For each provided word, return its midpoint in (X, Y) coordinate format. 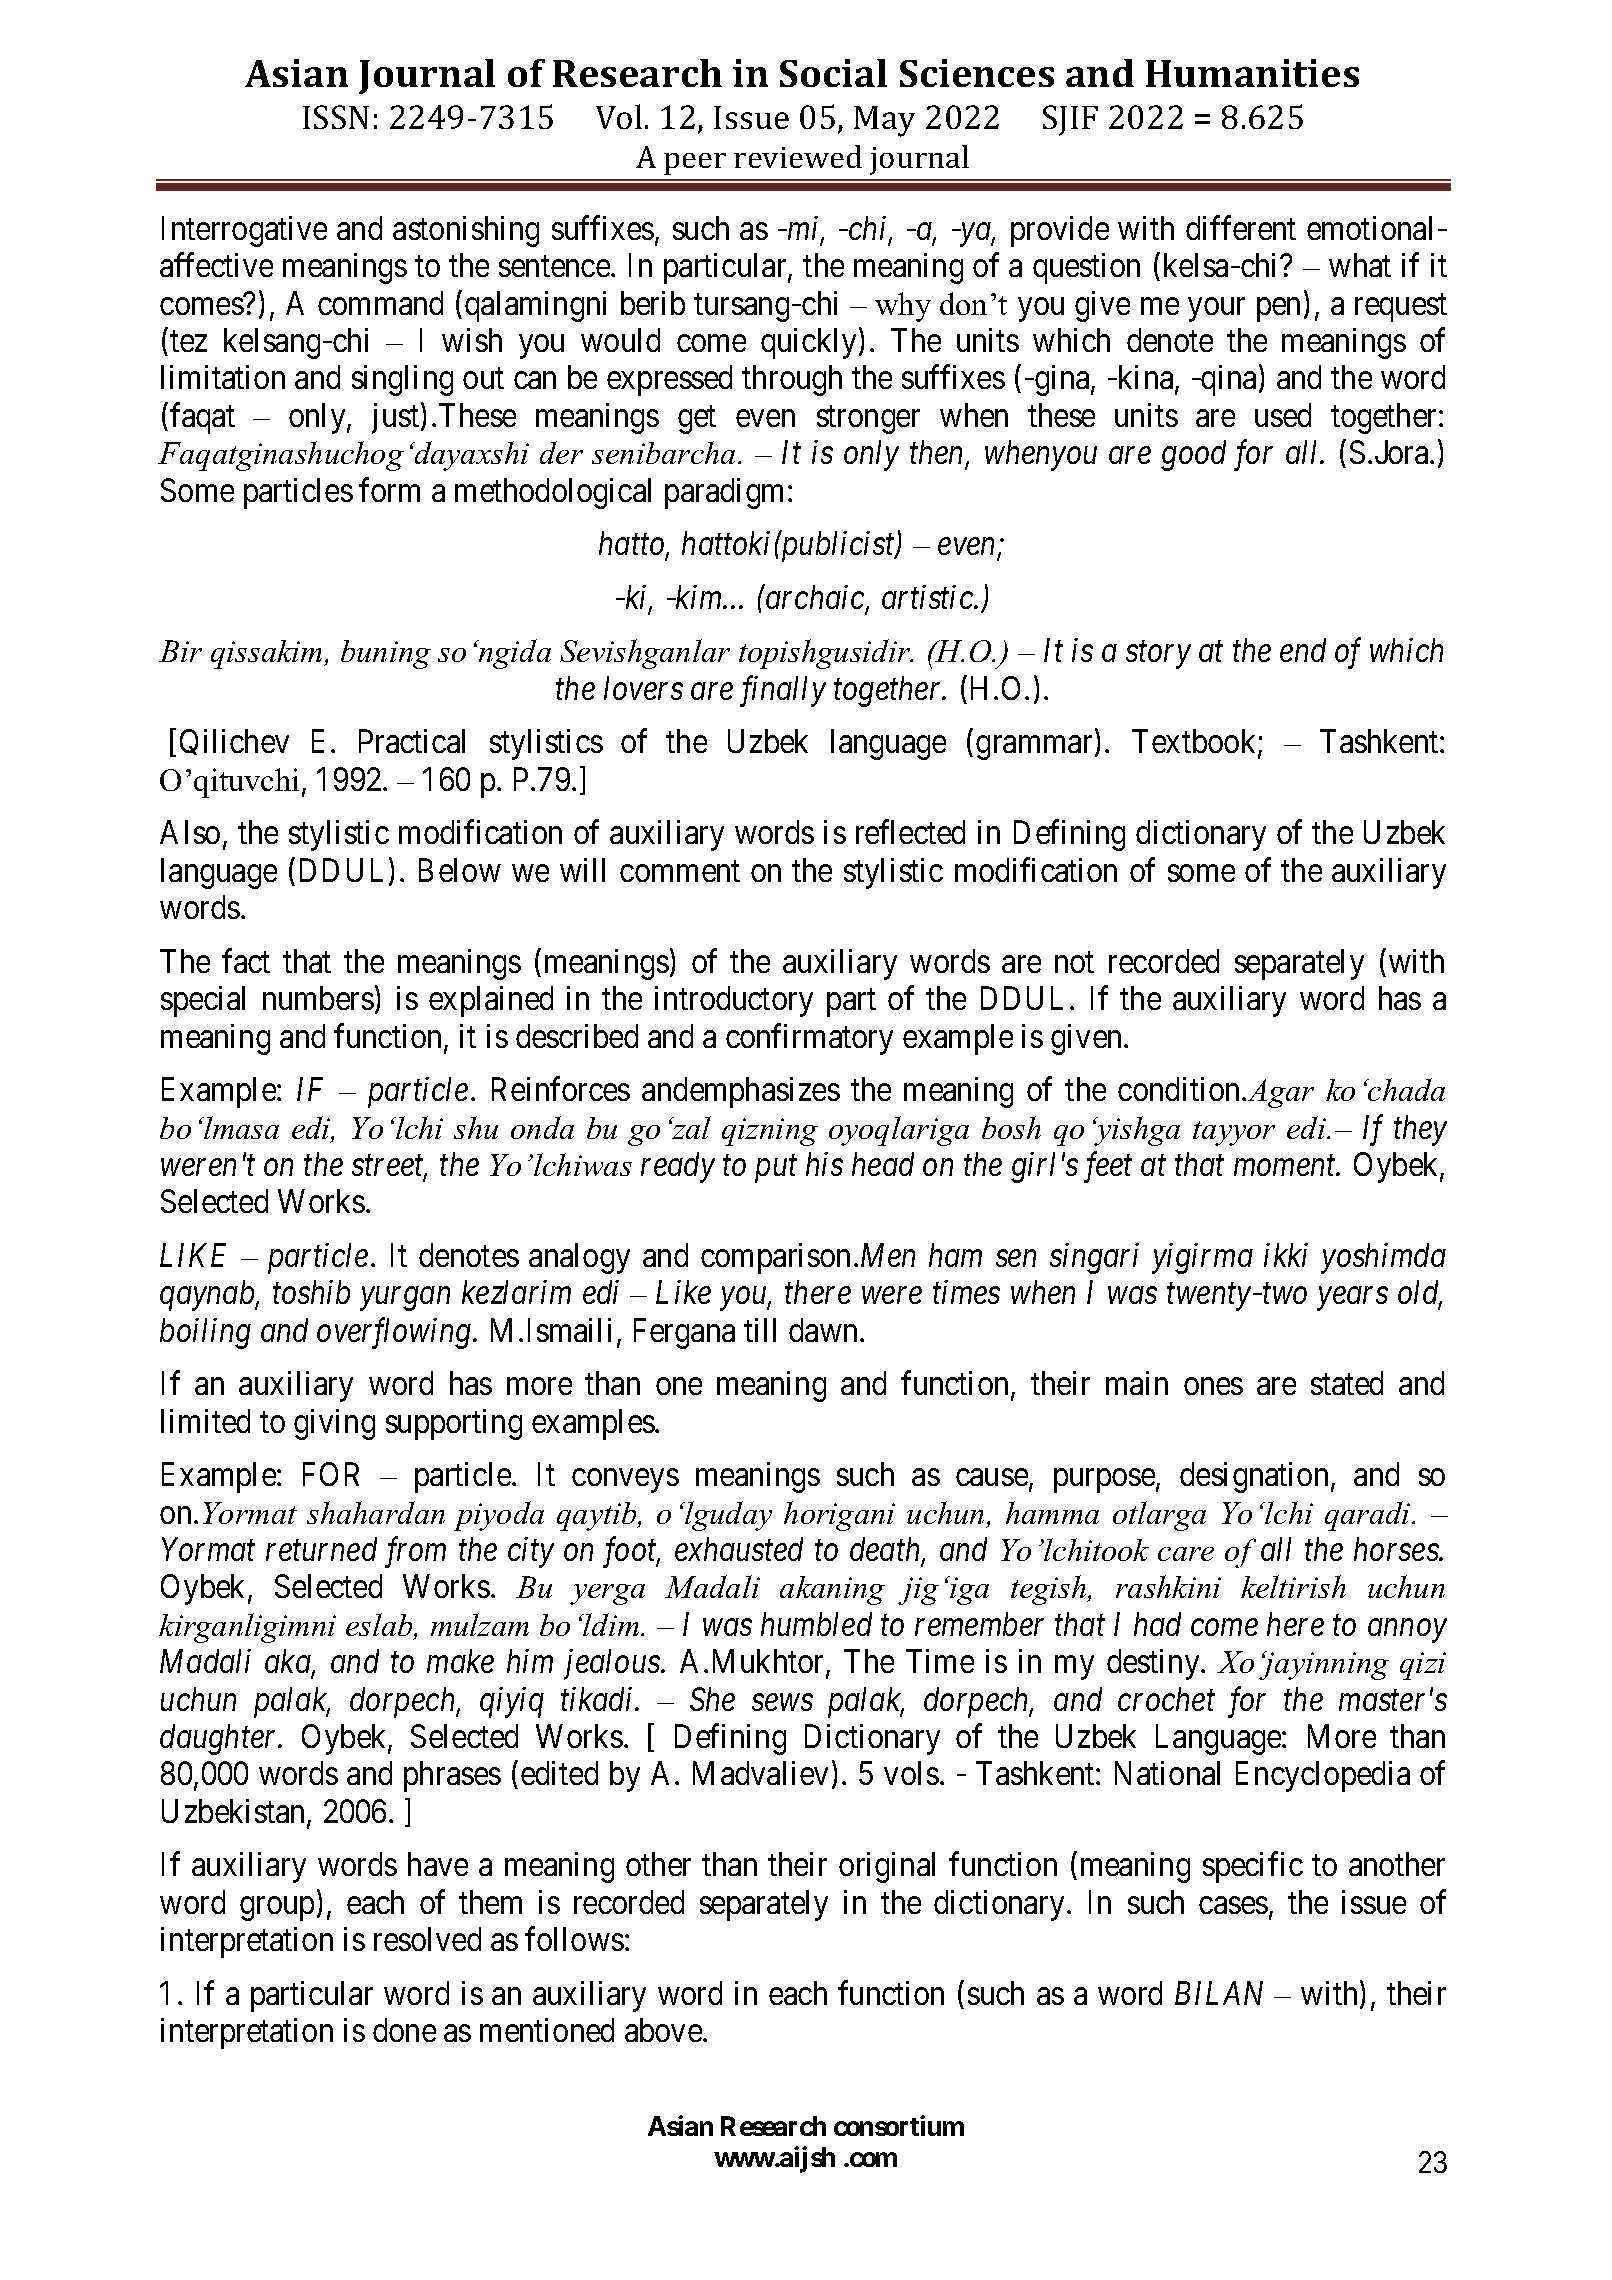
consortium (899, 2125)
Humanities (1252, 73)
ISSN (336, 117)
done (404, 2030)
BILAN (1219, 1993)
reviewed (798, 156)
